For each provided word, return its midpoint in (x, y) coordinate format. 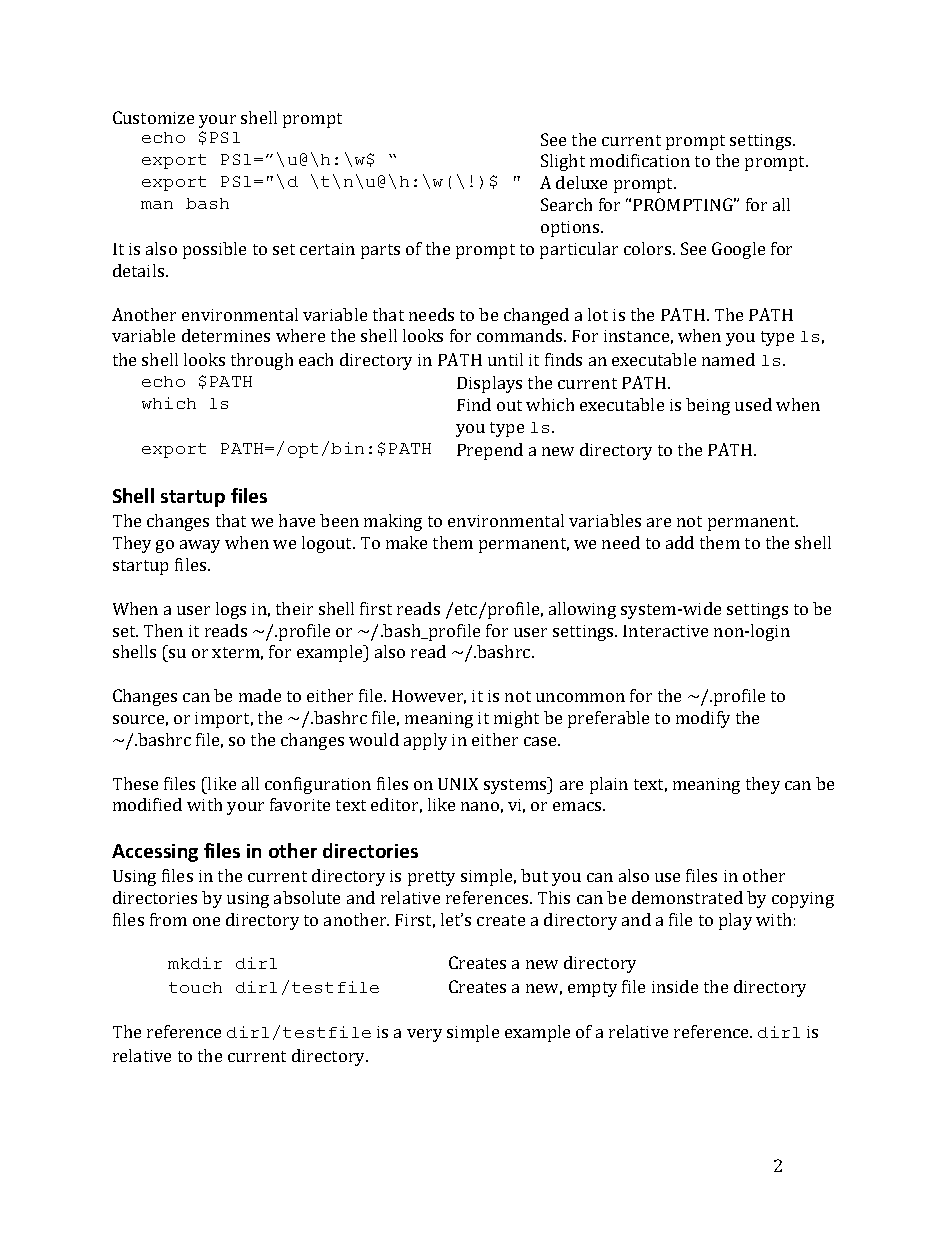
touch (195, 987)
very (424, 1035)
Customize (153, 117)
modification (640, 160)
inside (675, 986)
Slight (563, 162)
